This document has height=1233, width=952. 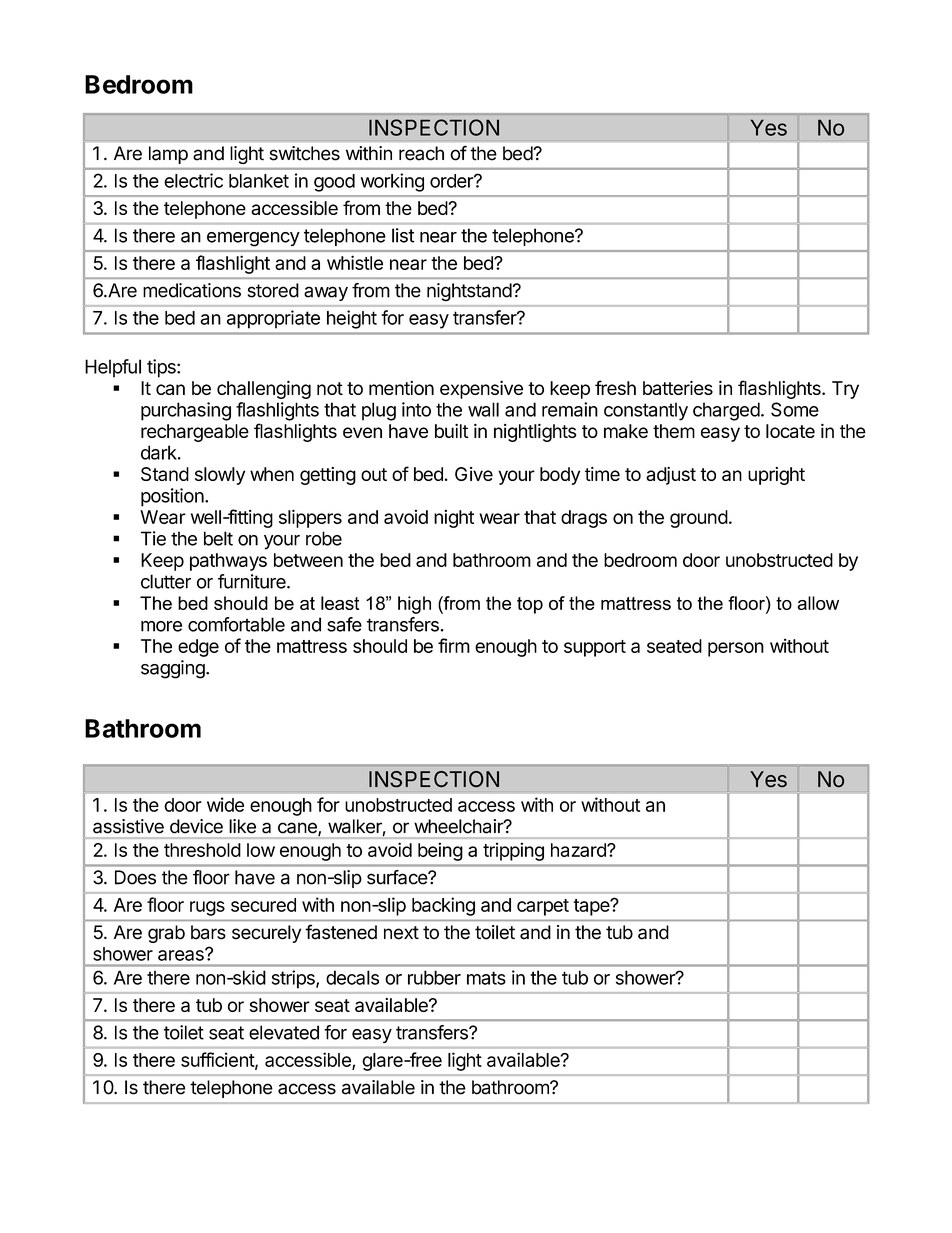 I want to click on mats, so click(x=486, y=978).
